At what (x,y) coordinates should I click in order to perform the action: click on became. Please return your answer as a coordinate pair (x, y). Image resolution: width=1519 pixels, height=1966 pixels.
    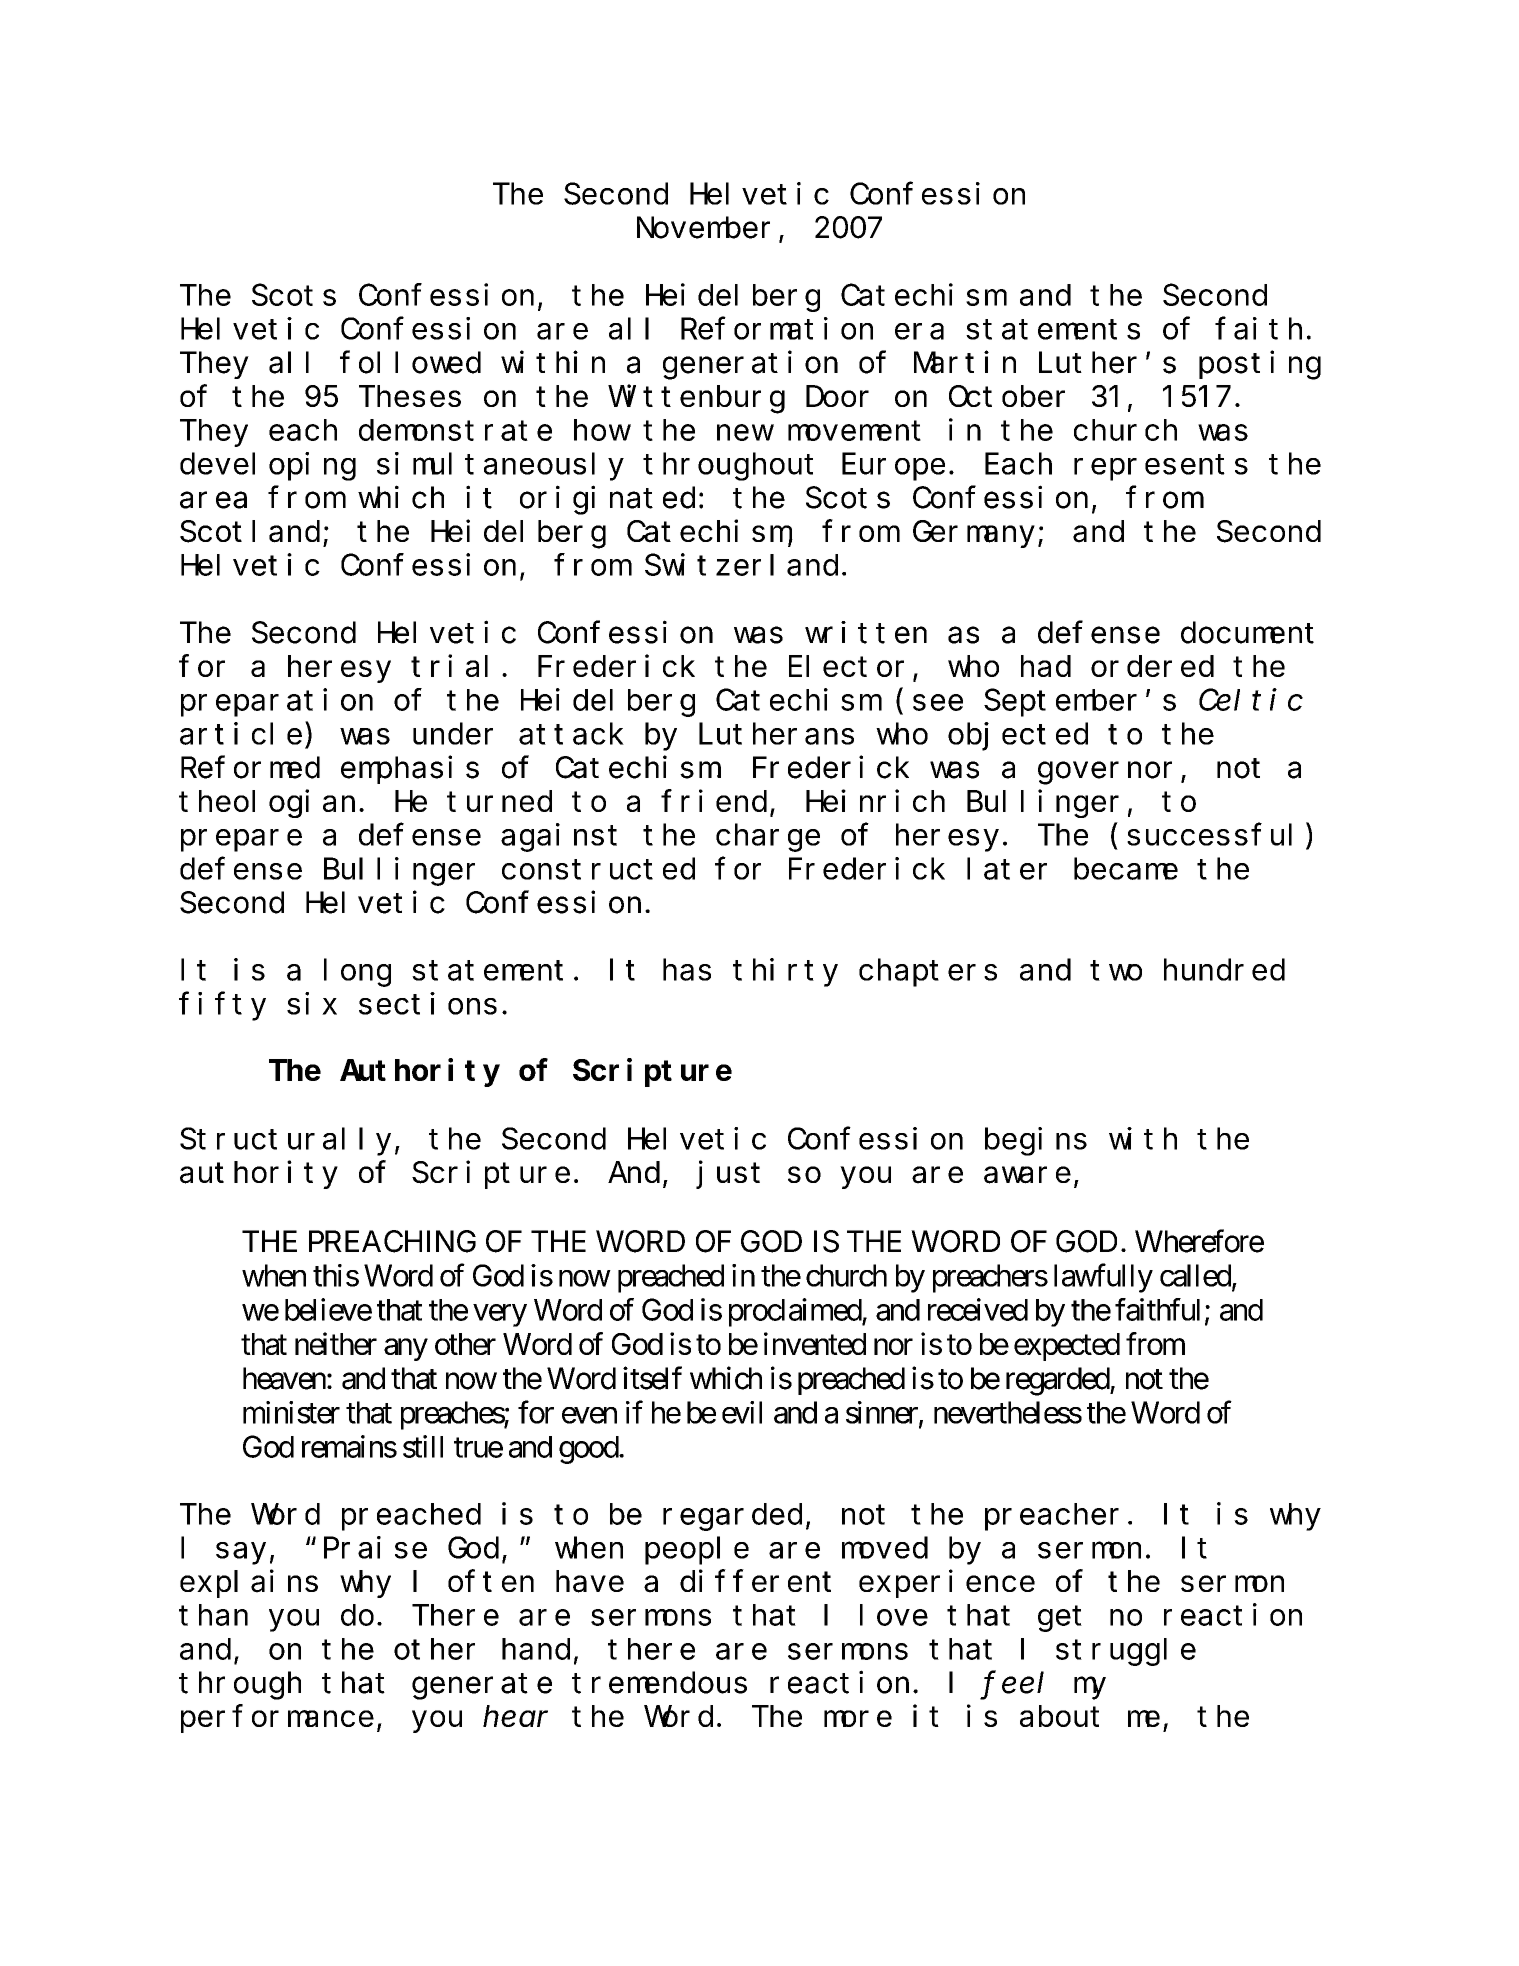
    Looking at the image, I should click on (1126, 869).
